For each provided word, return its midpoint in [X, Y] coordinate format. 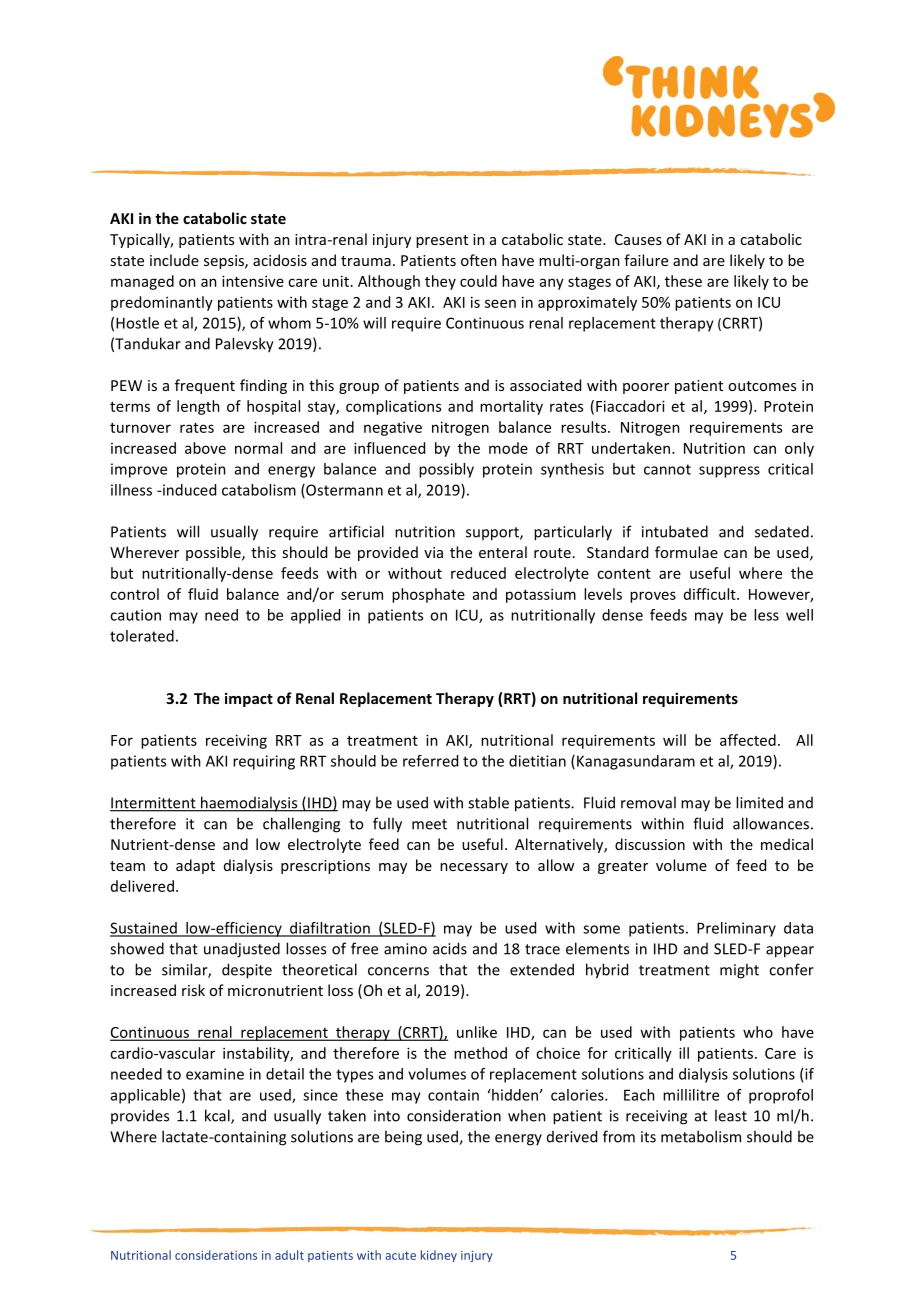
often [479, 260]
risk [193, 990]
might [739, 971]
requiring [264, 762]
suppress [729, 472]
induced [188, 490]
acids [450, 948]
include [174, 260]
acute [400, 1255]
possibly [446, 470]
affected [748, 740]
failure [646, 260]
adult [289, 1255]
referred [430, 761]
